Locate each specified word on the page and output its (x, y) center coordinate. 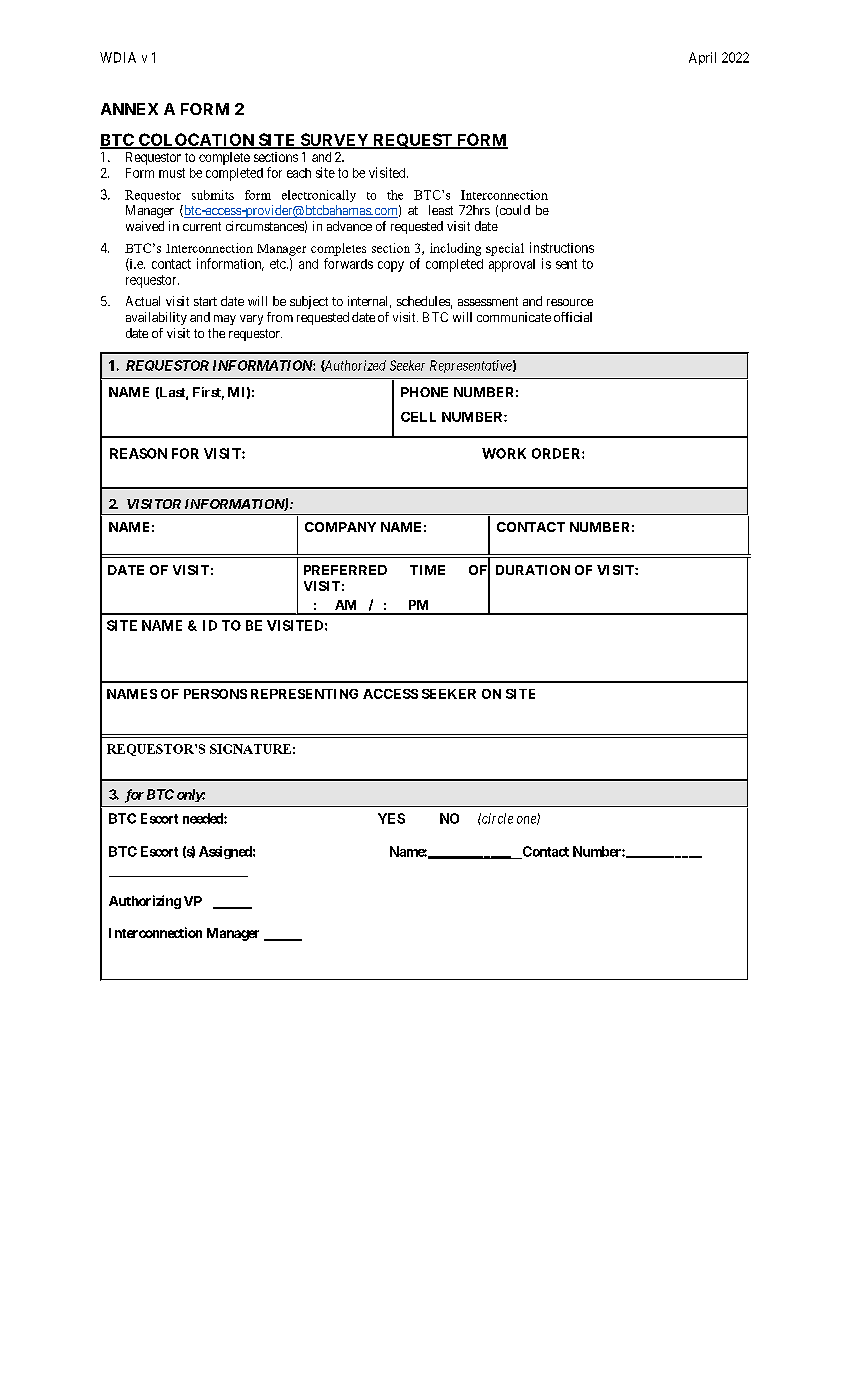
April (702, 58)
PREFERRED (345, 570)
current (202, 226)
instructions (562, 247)
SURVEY (334, 140)
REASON (138, 453)
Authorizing (145, 902)
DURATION (533, 570)
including (455, 249)
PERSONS (215, 694)
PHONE (424, 392)
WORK (504, 453)
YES (391, 818)
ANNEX (129, 109)
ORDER (557, 453)
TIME (427, 570)
